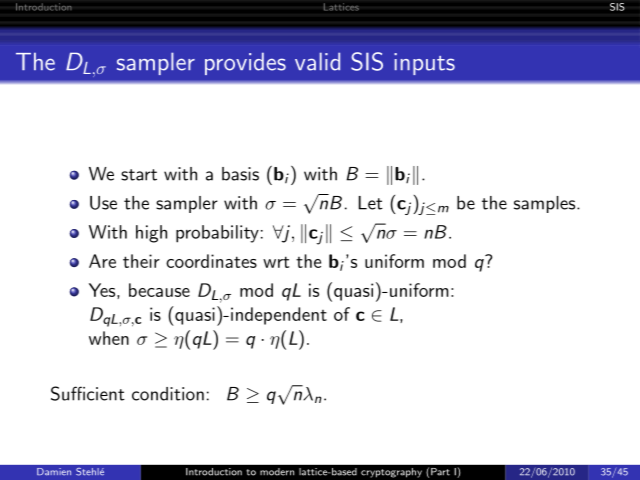 The width and height of the screenshot is (640, 480). I want to click on wrt, so click(276, 262).
